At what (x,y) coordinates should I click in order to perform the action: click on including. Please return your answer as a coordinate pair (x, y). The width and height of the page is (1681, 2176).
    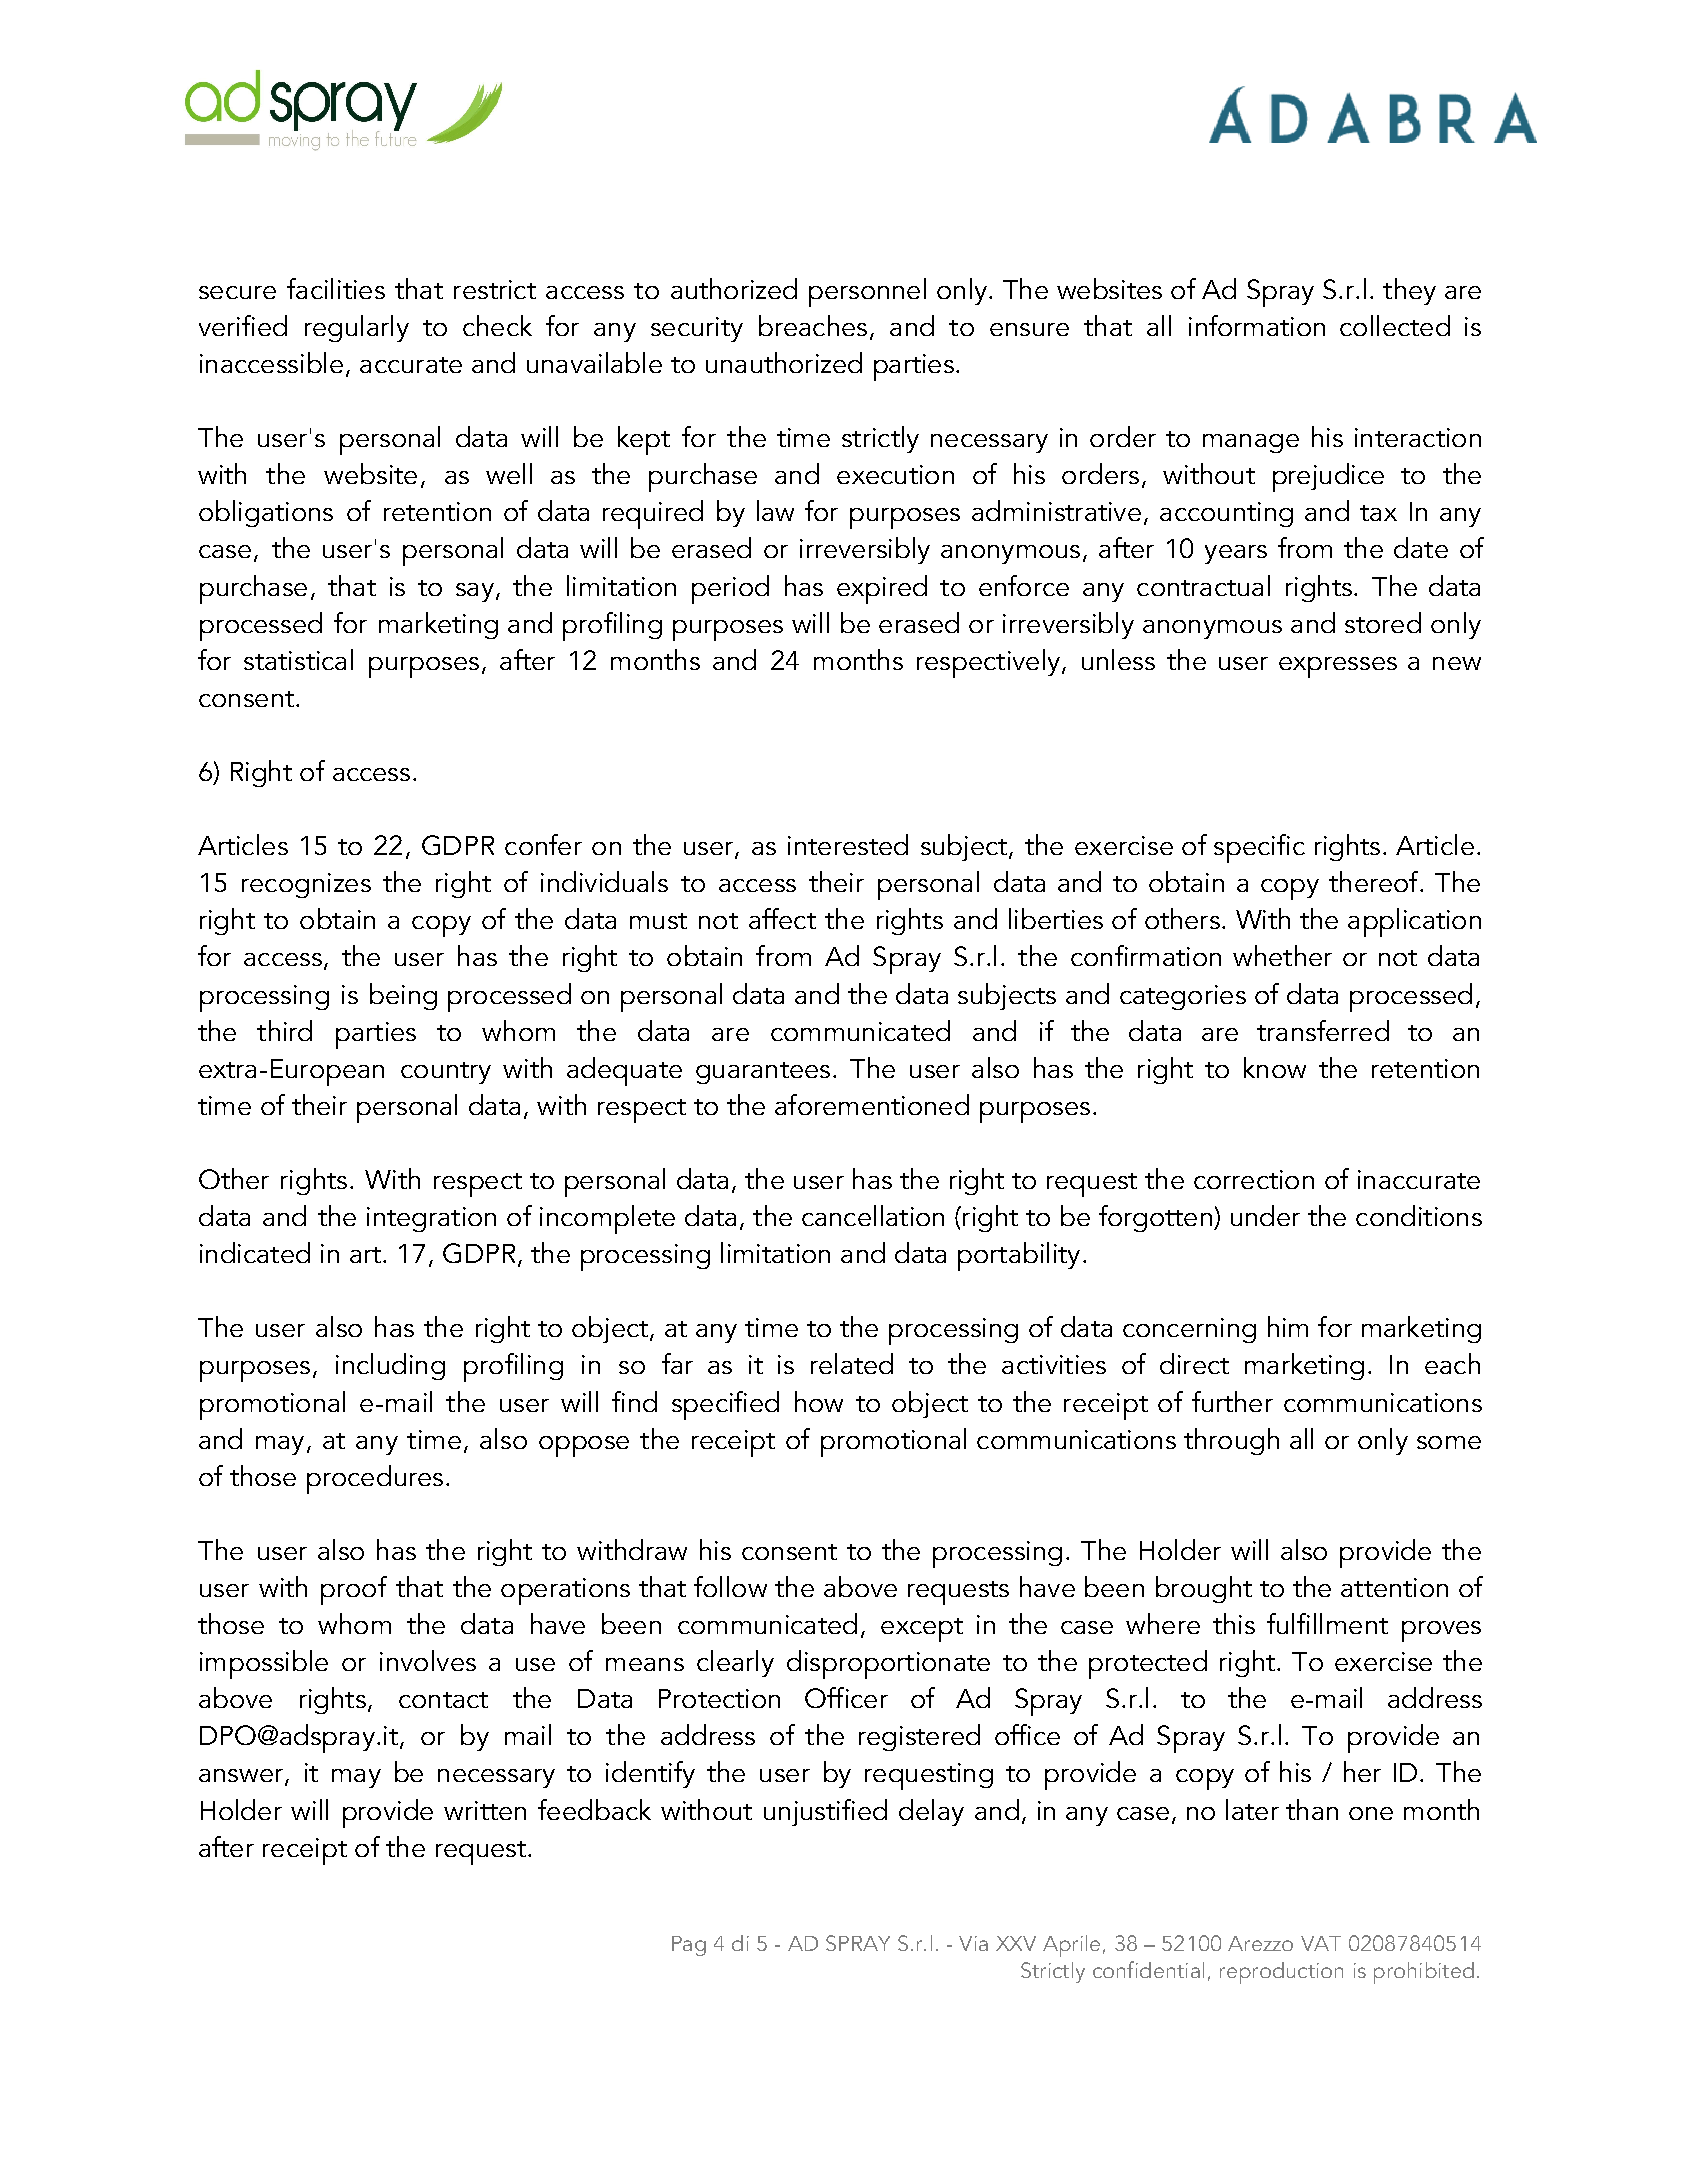
    Looking at the image, I should click on (390, 1366).
